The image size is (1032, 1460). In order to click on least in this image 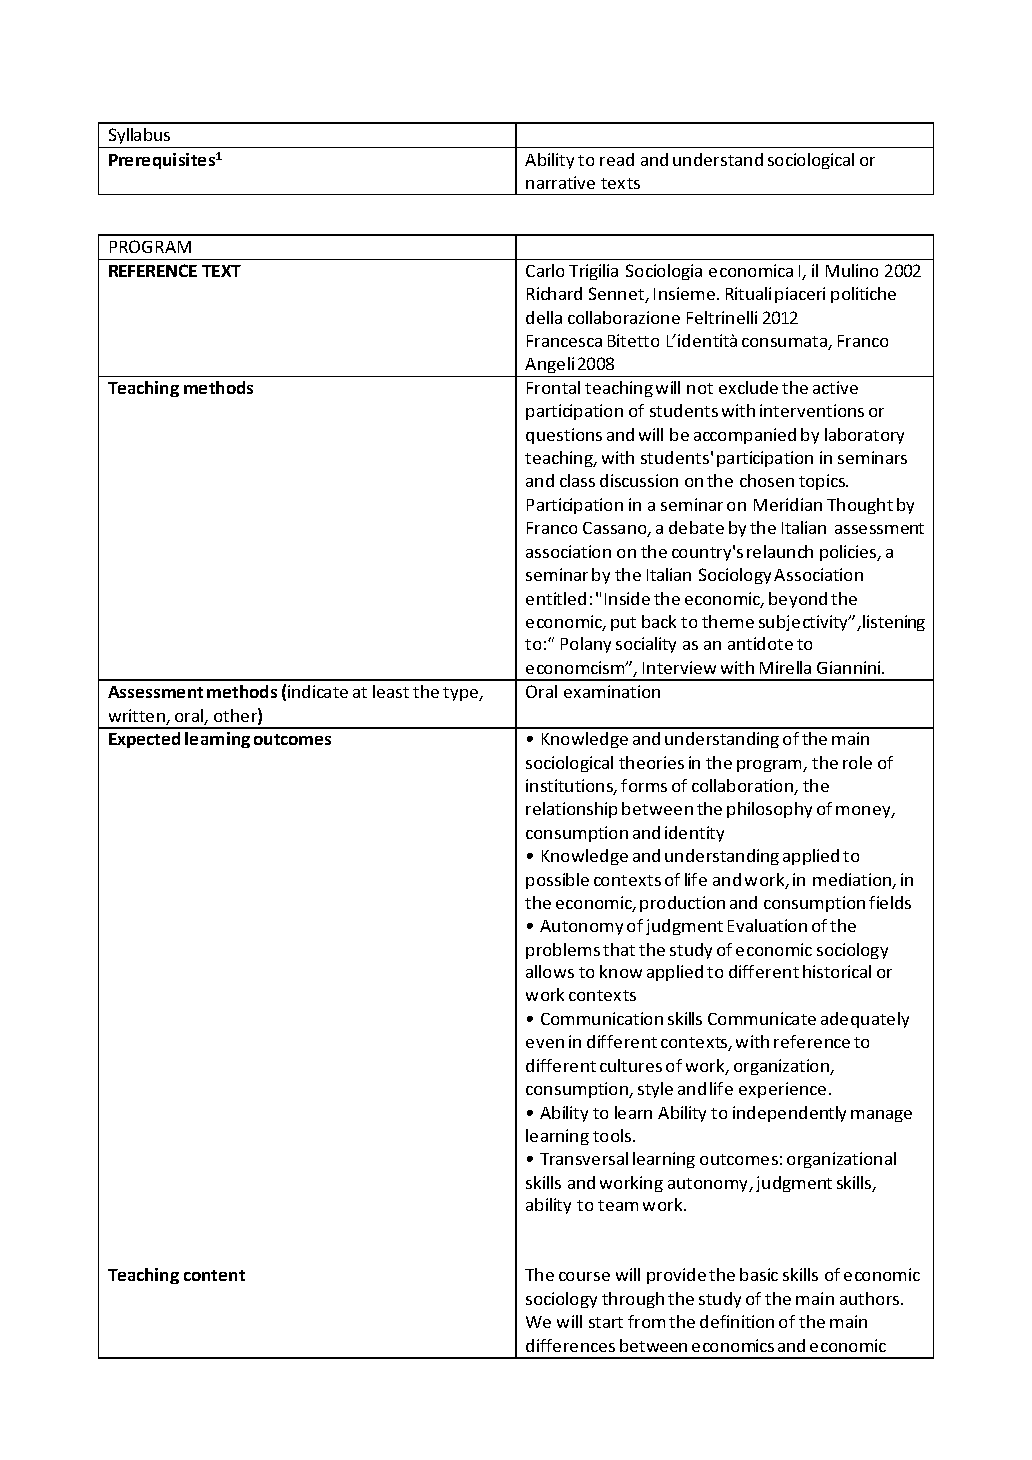, I will do `click(391, 691)`.
